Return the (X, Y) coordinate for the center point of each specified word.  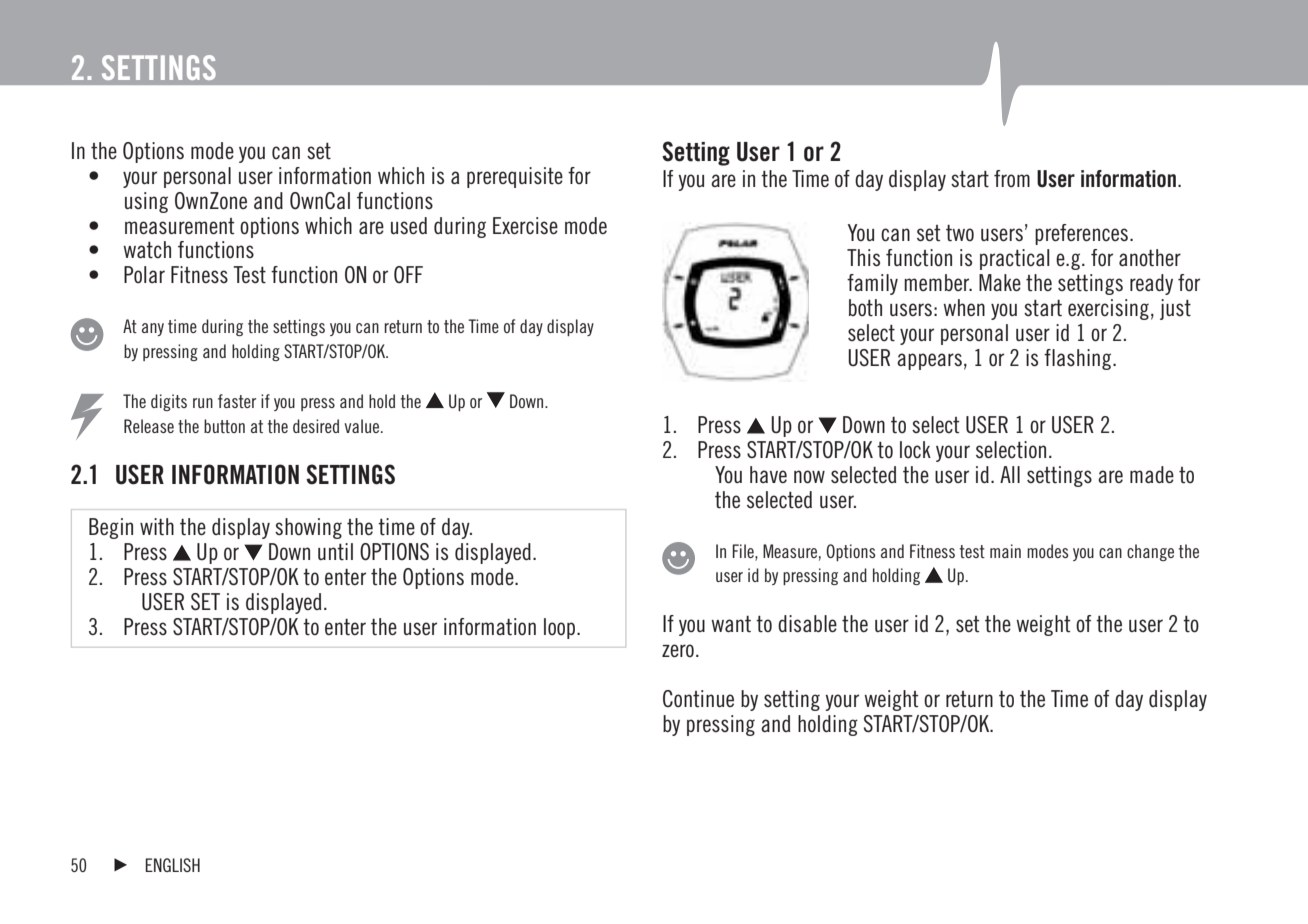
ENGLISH (172, 865)
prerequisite (515, 177)
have (768, 474)
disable (807, 624)
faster (237, 401)
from (1012, 179)
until (335, 551)
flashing (1079, 359)
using (146, 202)
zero (678, 650)
